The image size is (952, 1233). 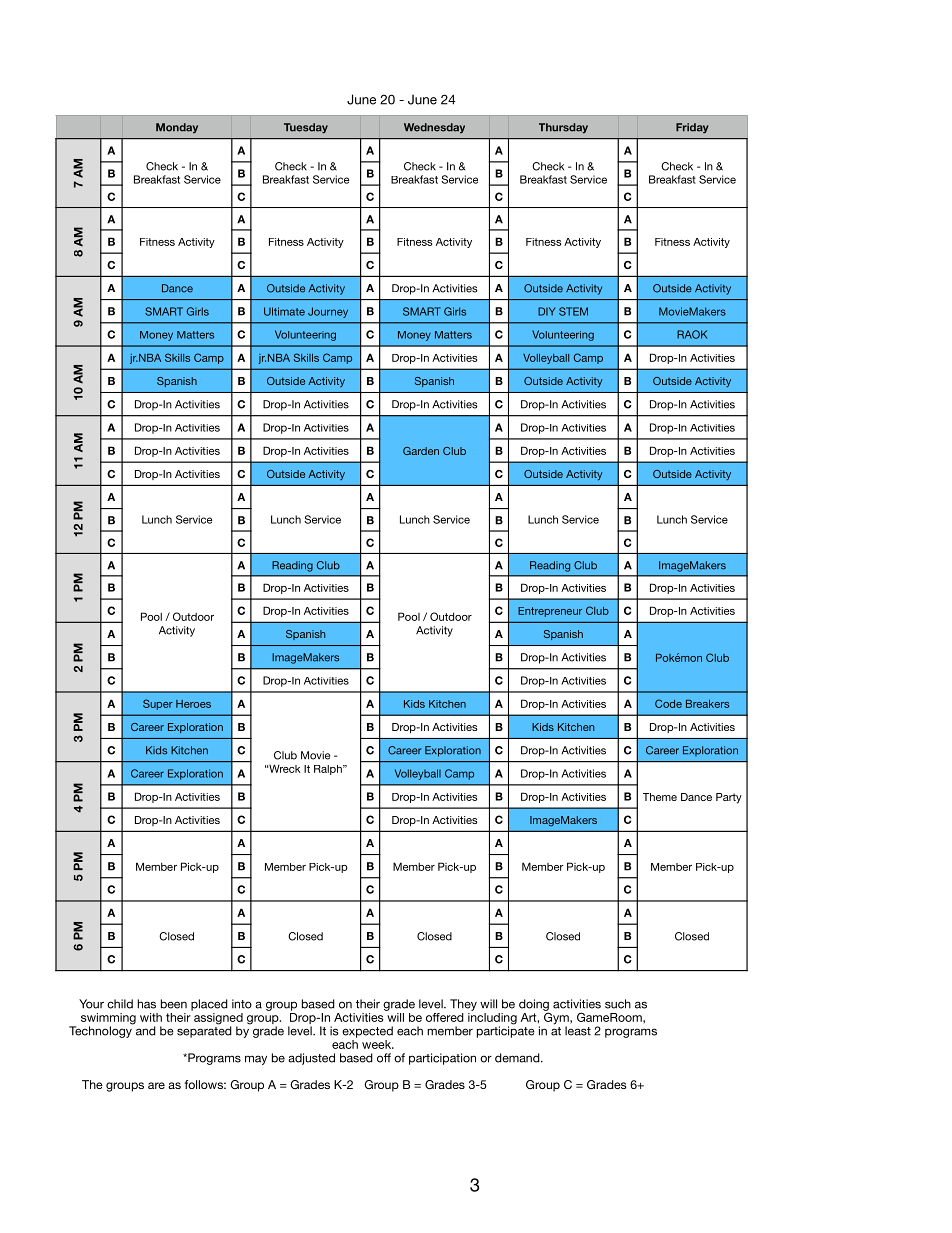 What do you see at coordinates (151, 1017) in the page?
I see `with` at bounding box center [151, 1017].
